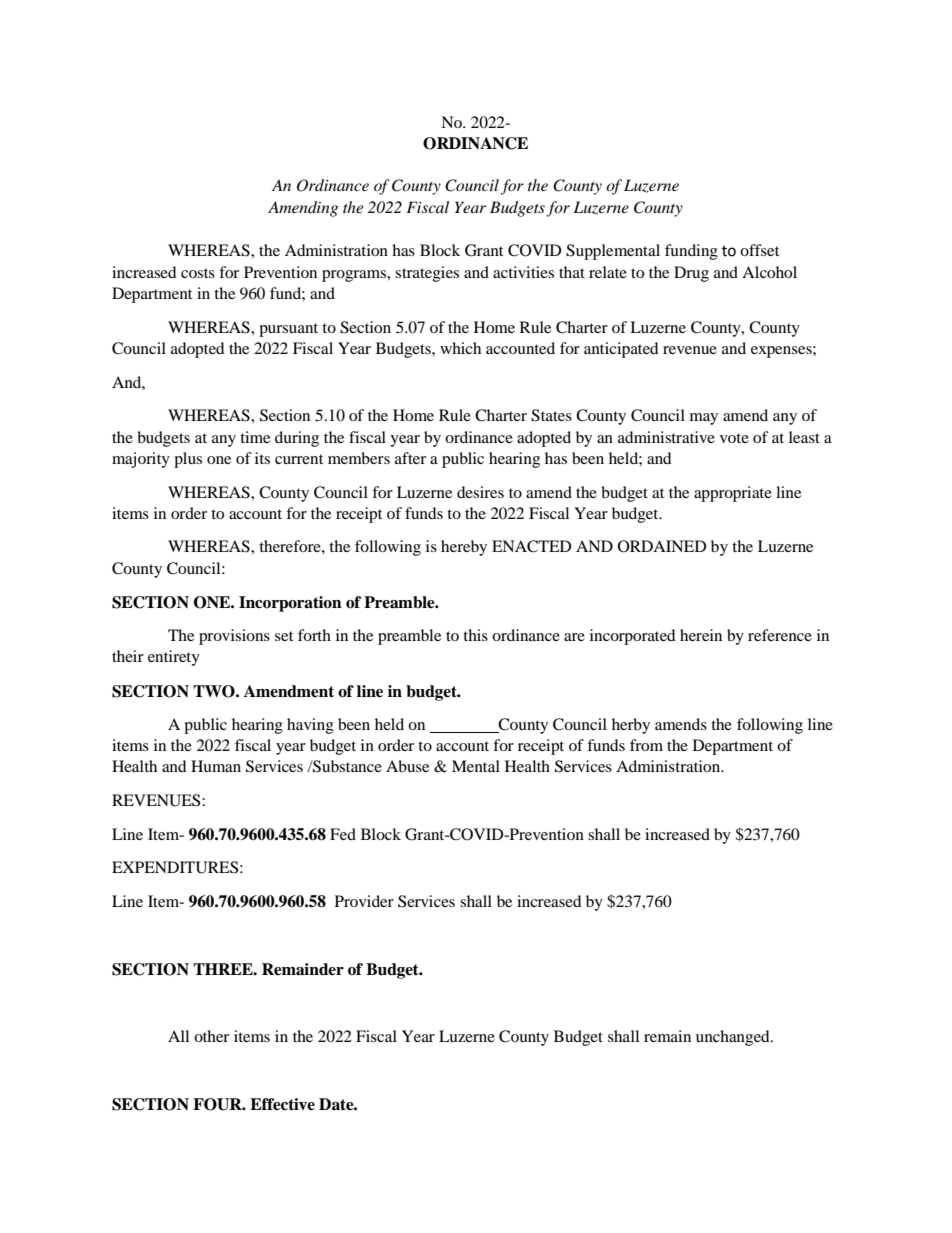 This image has height=1233, width=952. What do you see at coordinates (216, 766) in the image?
I see `Human` at bounding box center [216, 766].
